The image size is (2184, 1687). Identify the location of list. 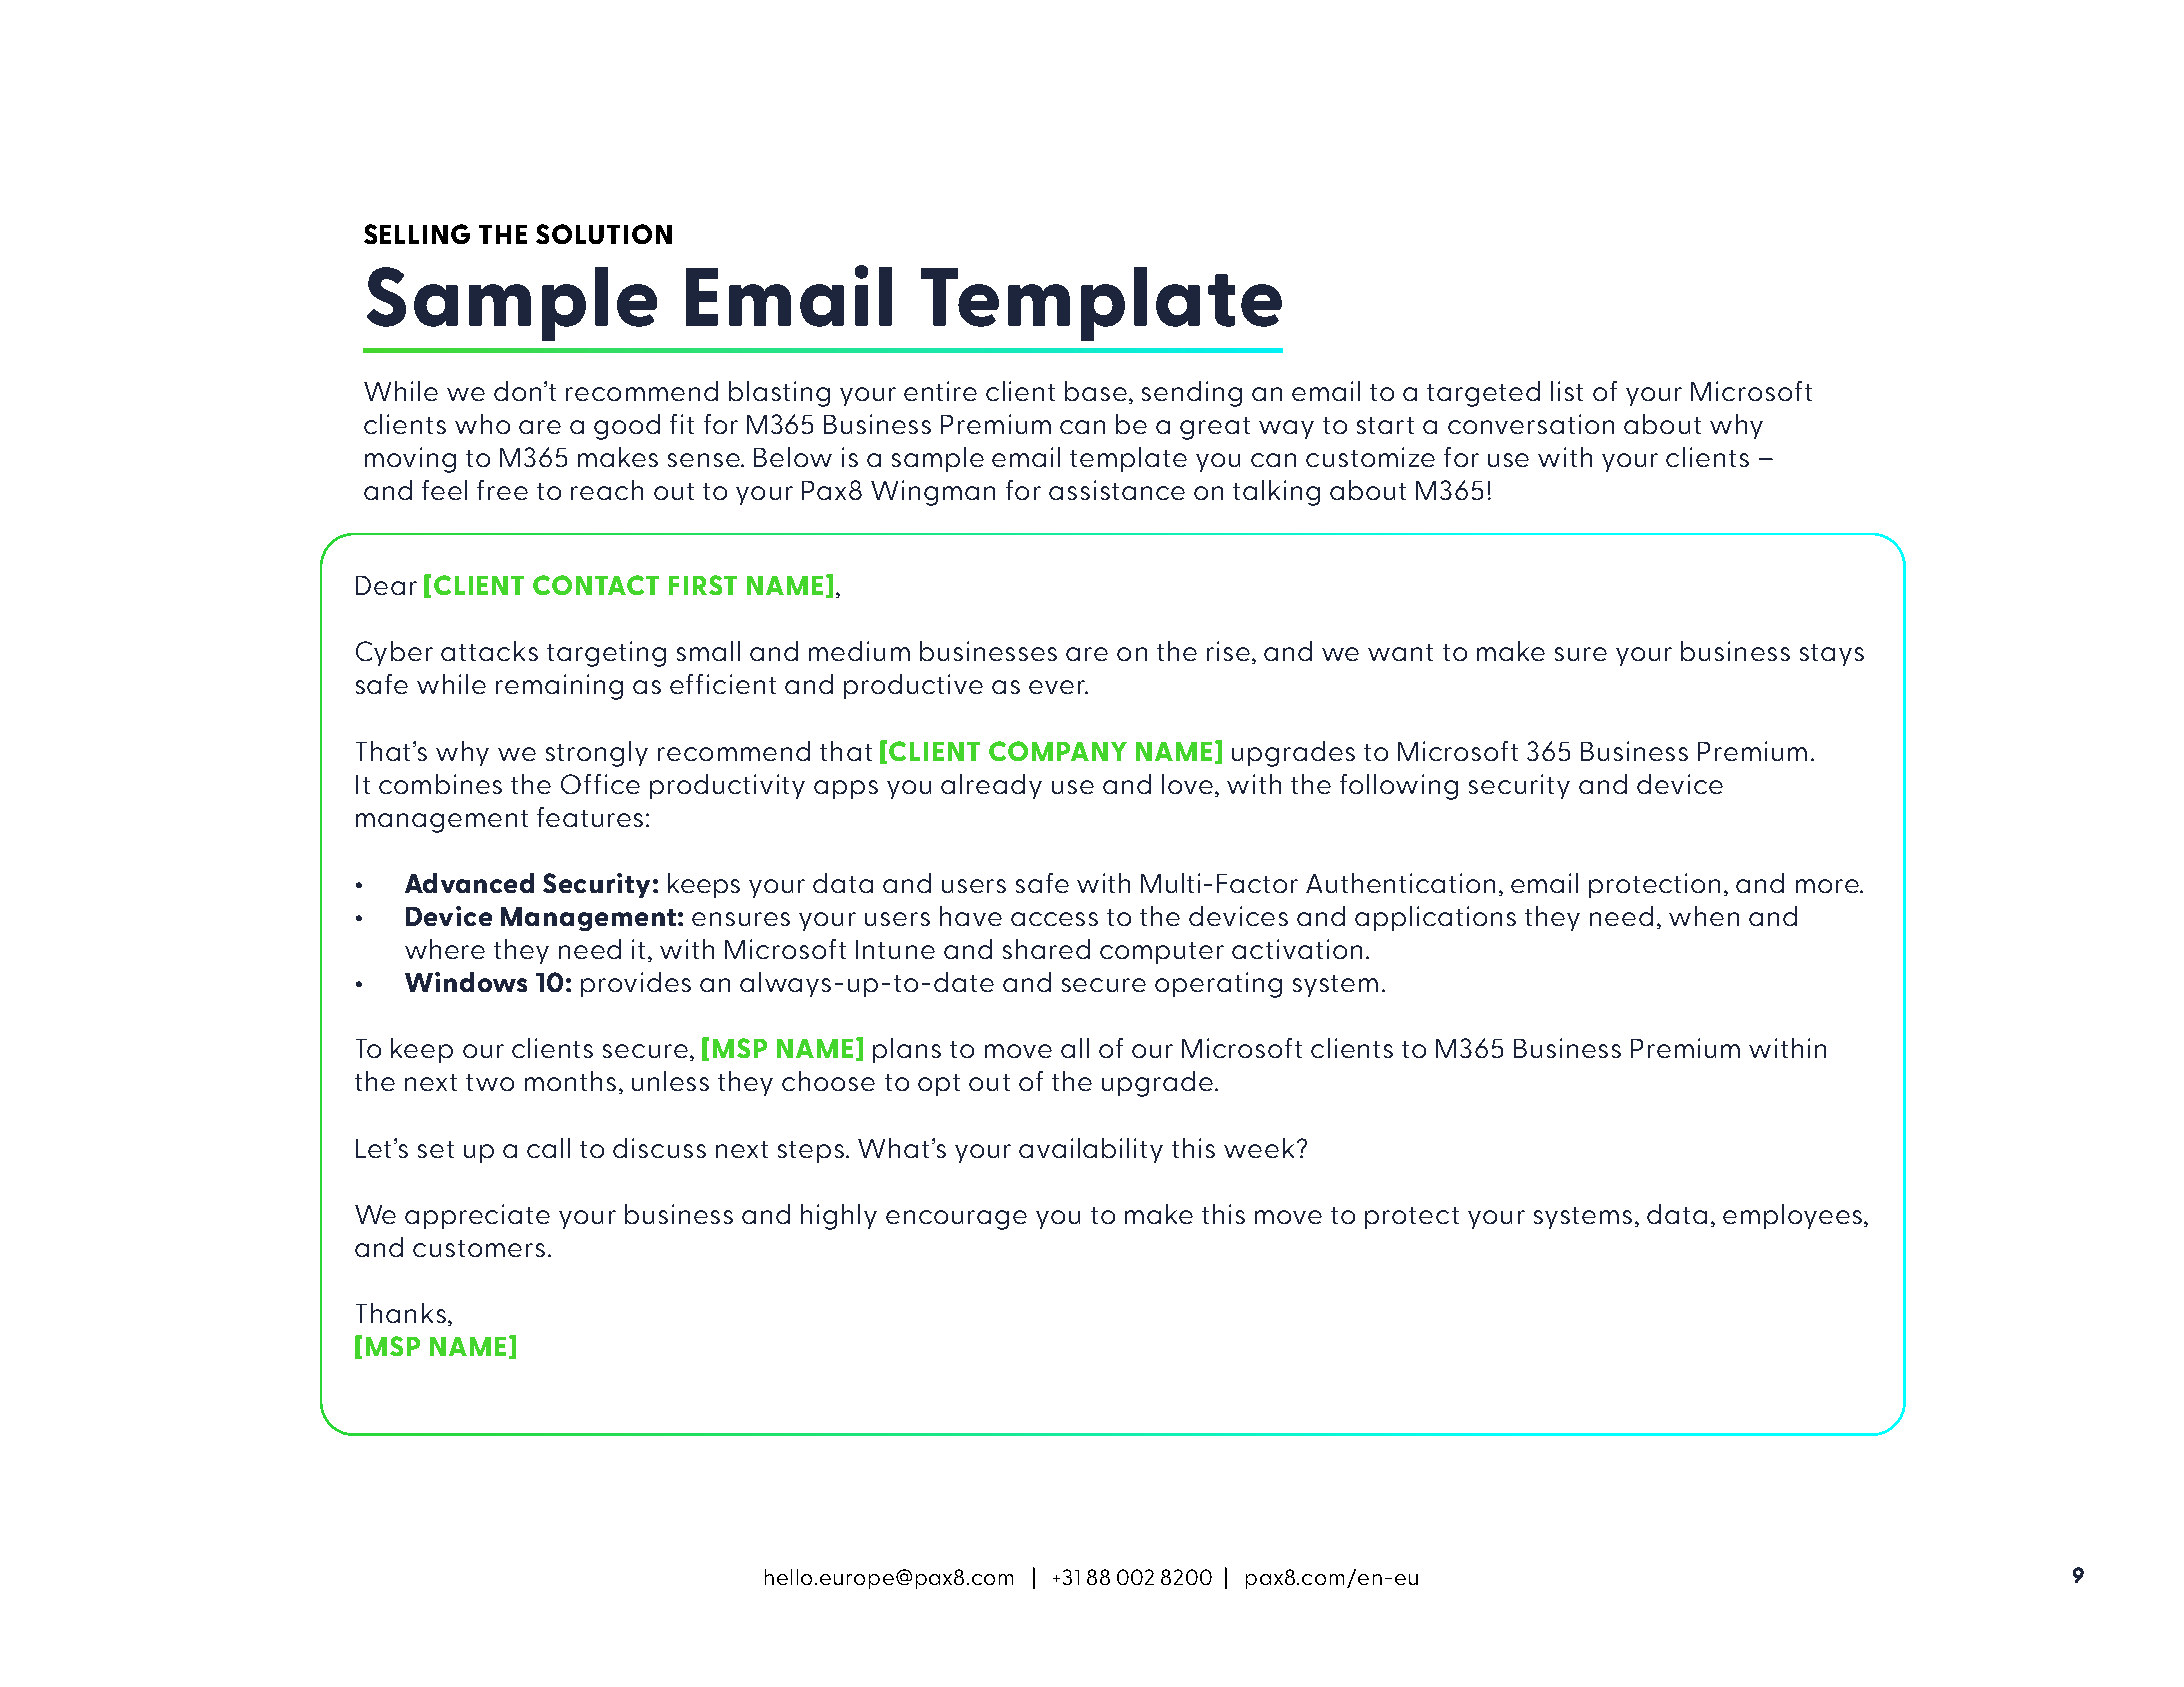
(1567, 391).
